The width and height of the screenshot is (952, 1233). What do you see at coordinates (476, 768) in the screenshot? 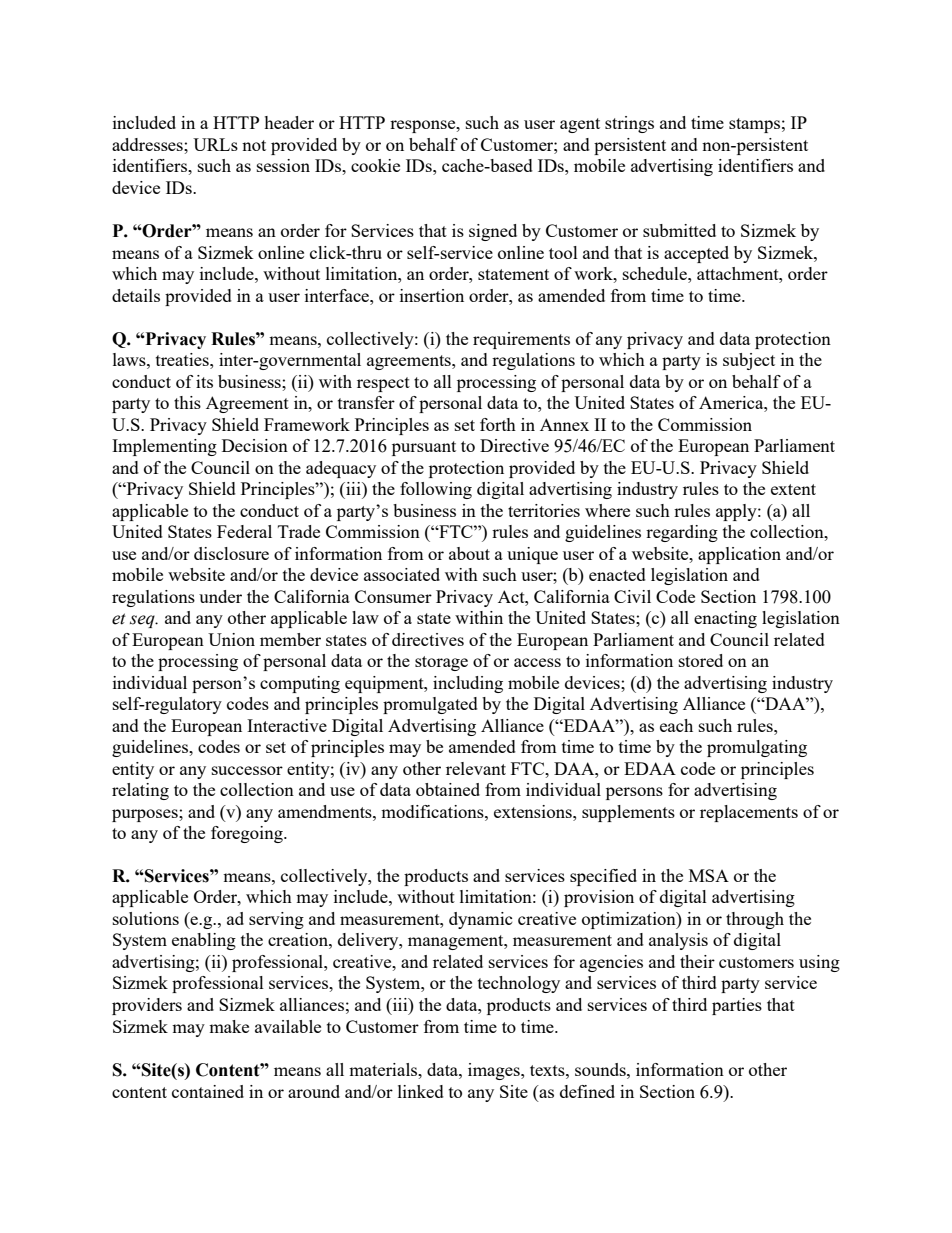
I see `relevant` at bounding box center [476, 768].
